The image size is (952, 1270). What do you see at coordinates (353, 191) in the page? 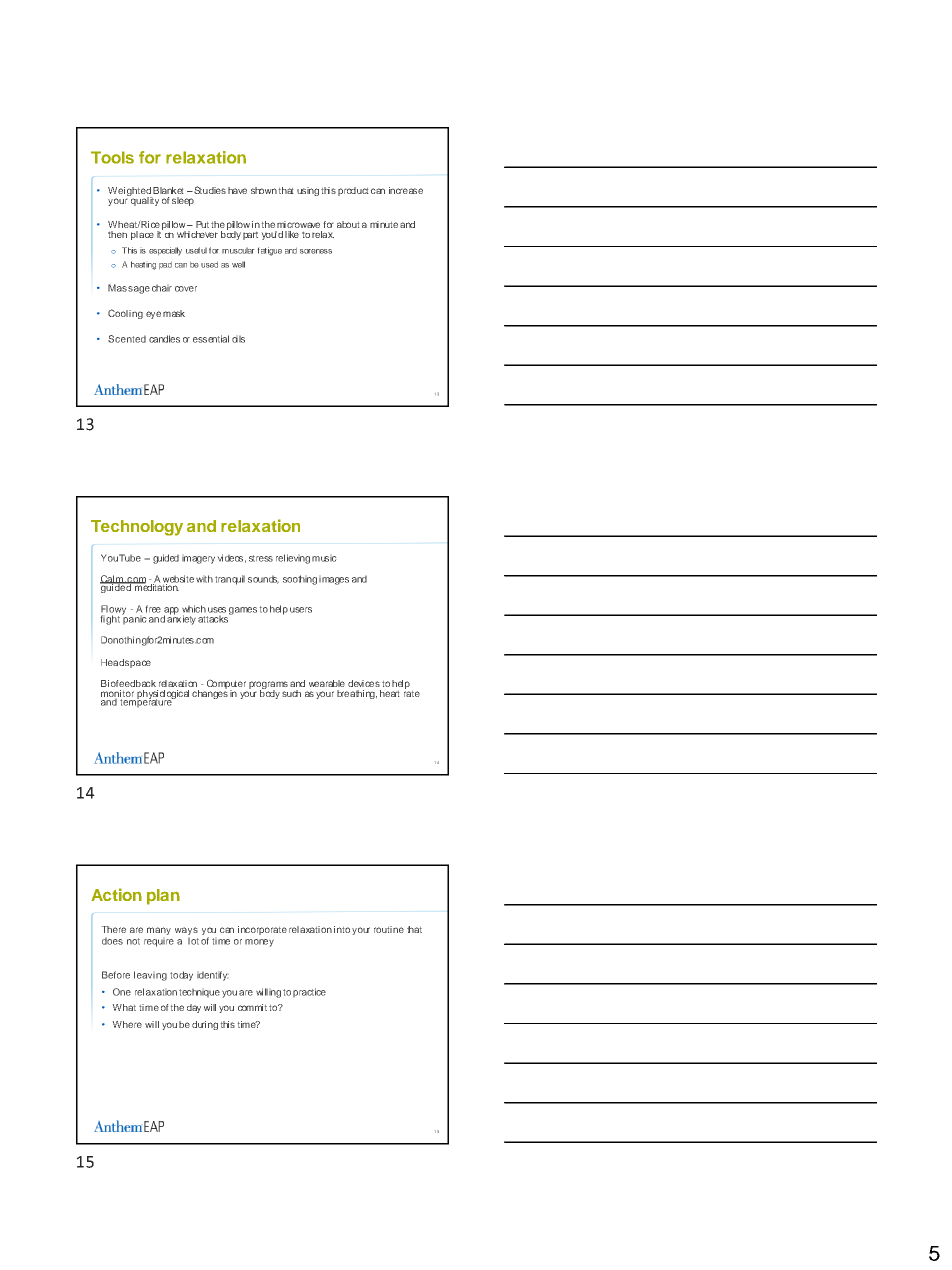
I see `product` at bounding box center [353, 191].
